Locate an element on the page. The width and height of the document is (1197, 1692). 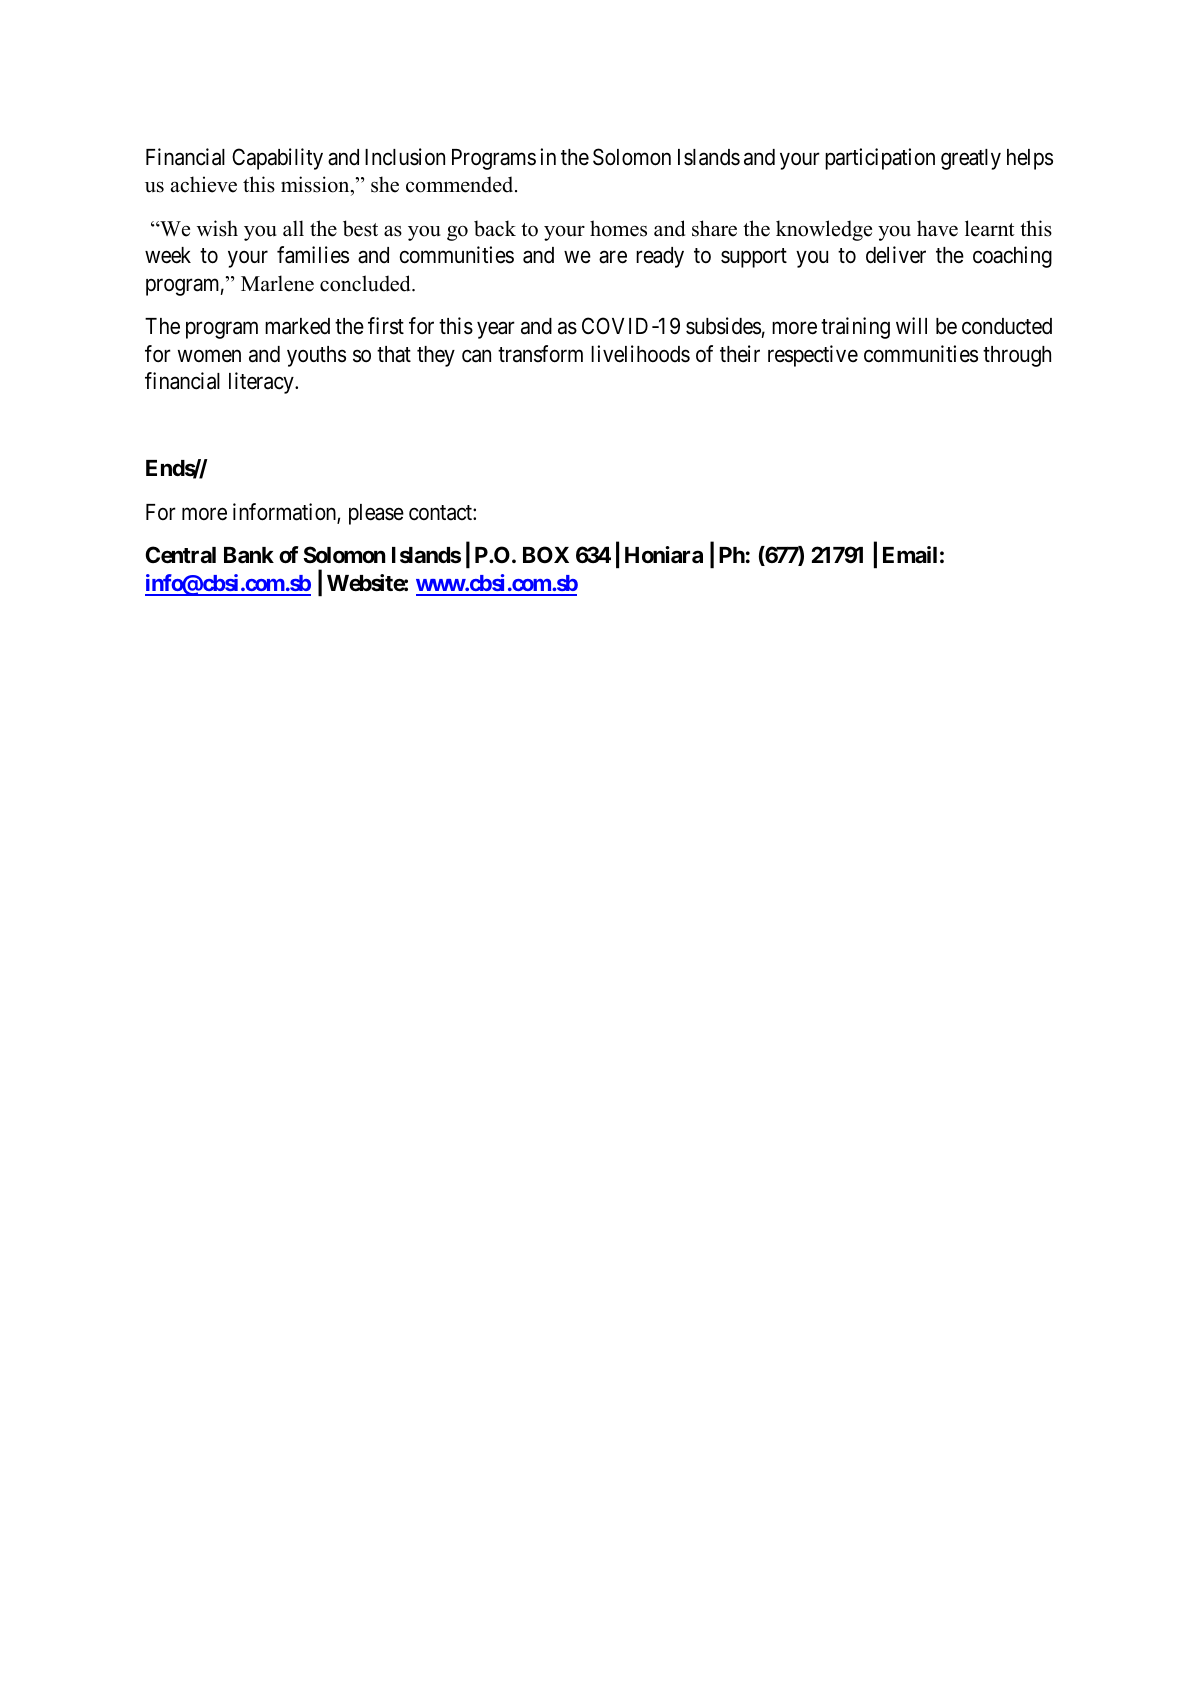
commended is located at coordinates (461, 184).
